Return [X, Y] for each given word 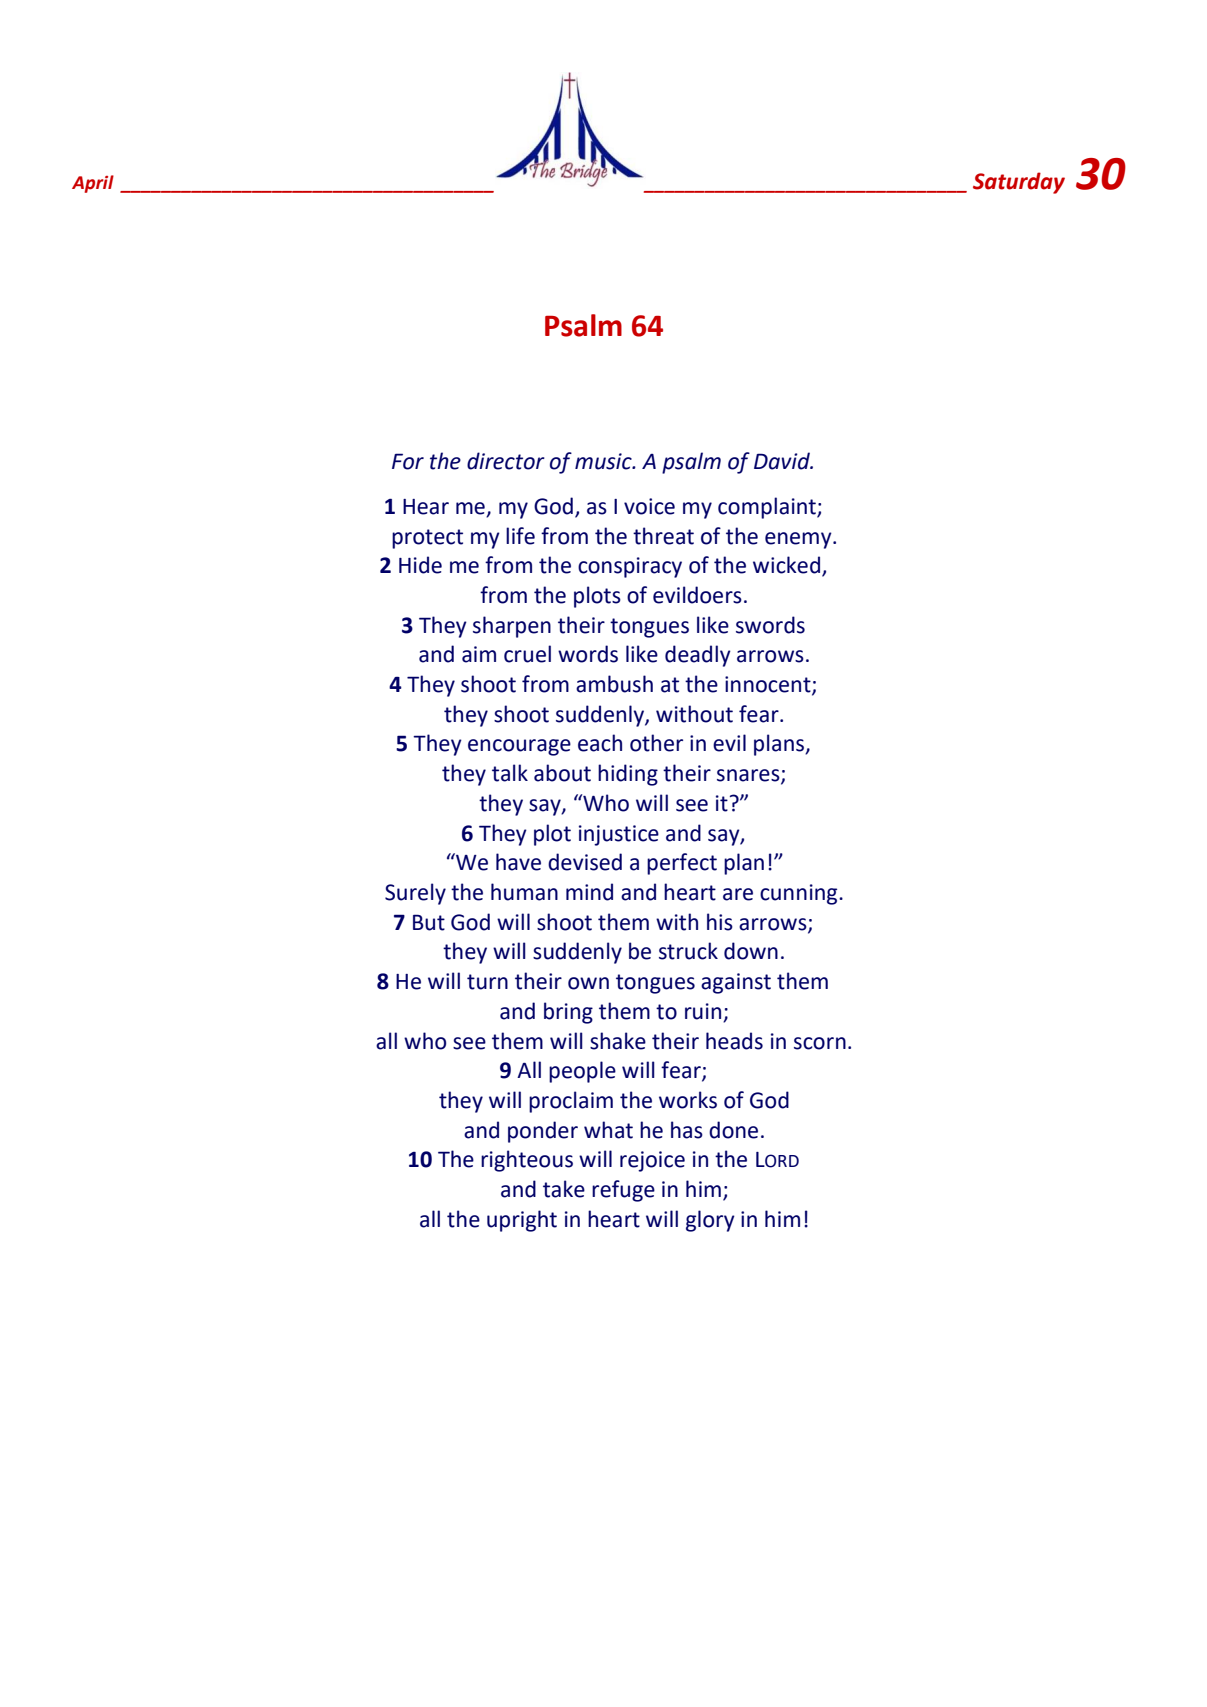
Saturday [1019, 183]
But [429, 922]
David [783, 461]
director [506, 461]
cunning [800, 894]
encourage [519, 747]
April [93, 184]
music [604, 461]
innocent [769, 685]
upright [522, 1221]
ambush [614, 684]
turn [487, 982]
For [408, 461]
